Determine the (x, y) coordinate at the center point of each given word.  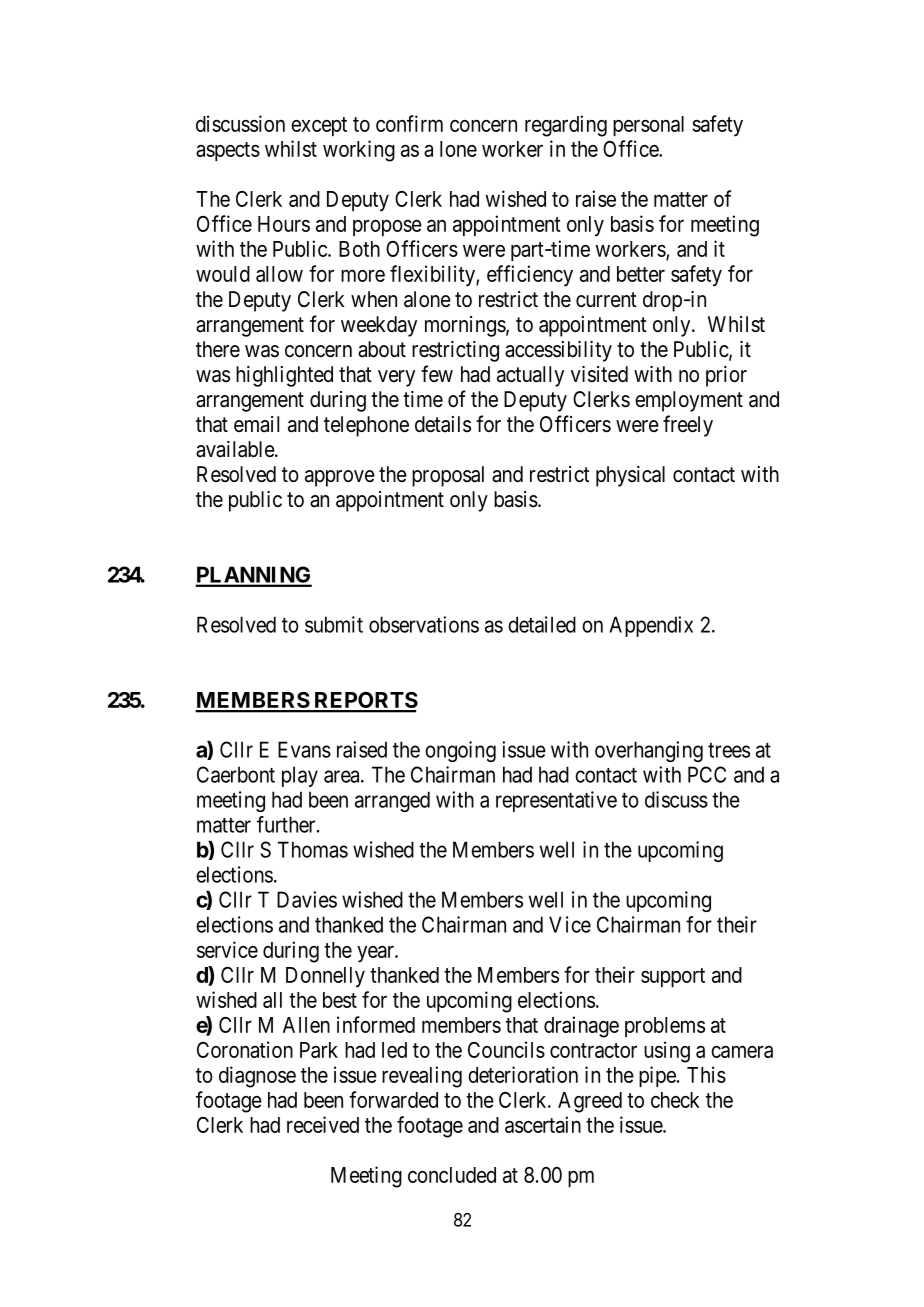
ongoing (460, 751)
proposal (448, 476)
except (319, 126)
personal (648, 126)
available (236, 449)
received (323, 1124)
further (287, 824)
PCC (707, 774)
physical (630, 476)
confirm (409, 123)
